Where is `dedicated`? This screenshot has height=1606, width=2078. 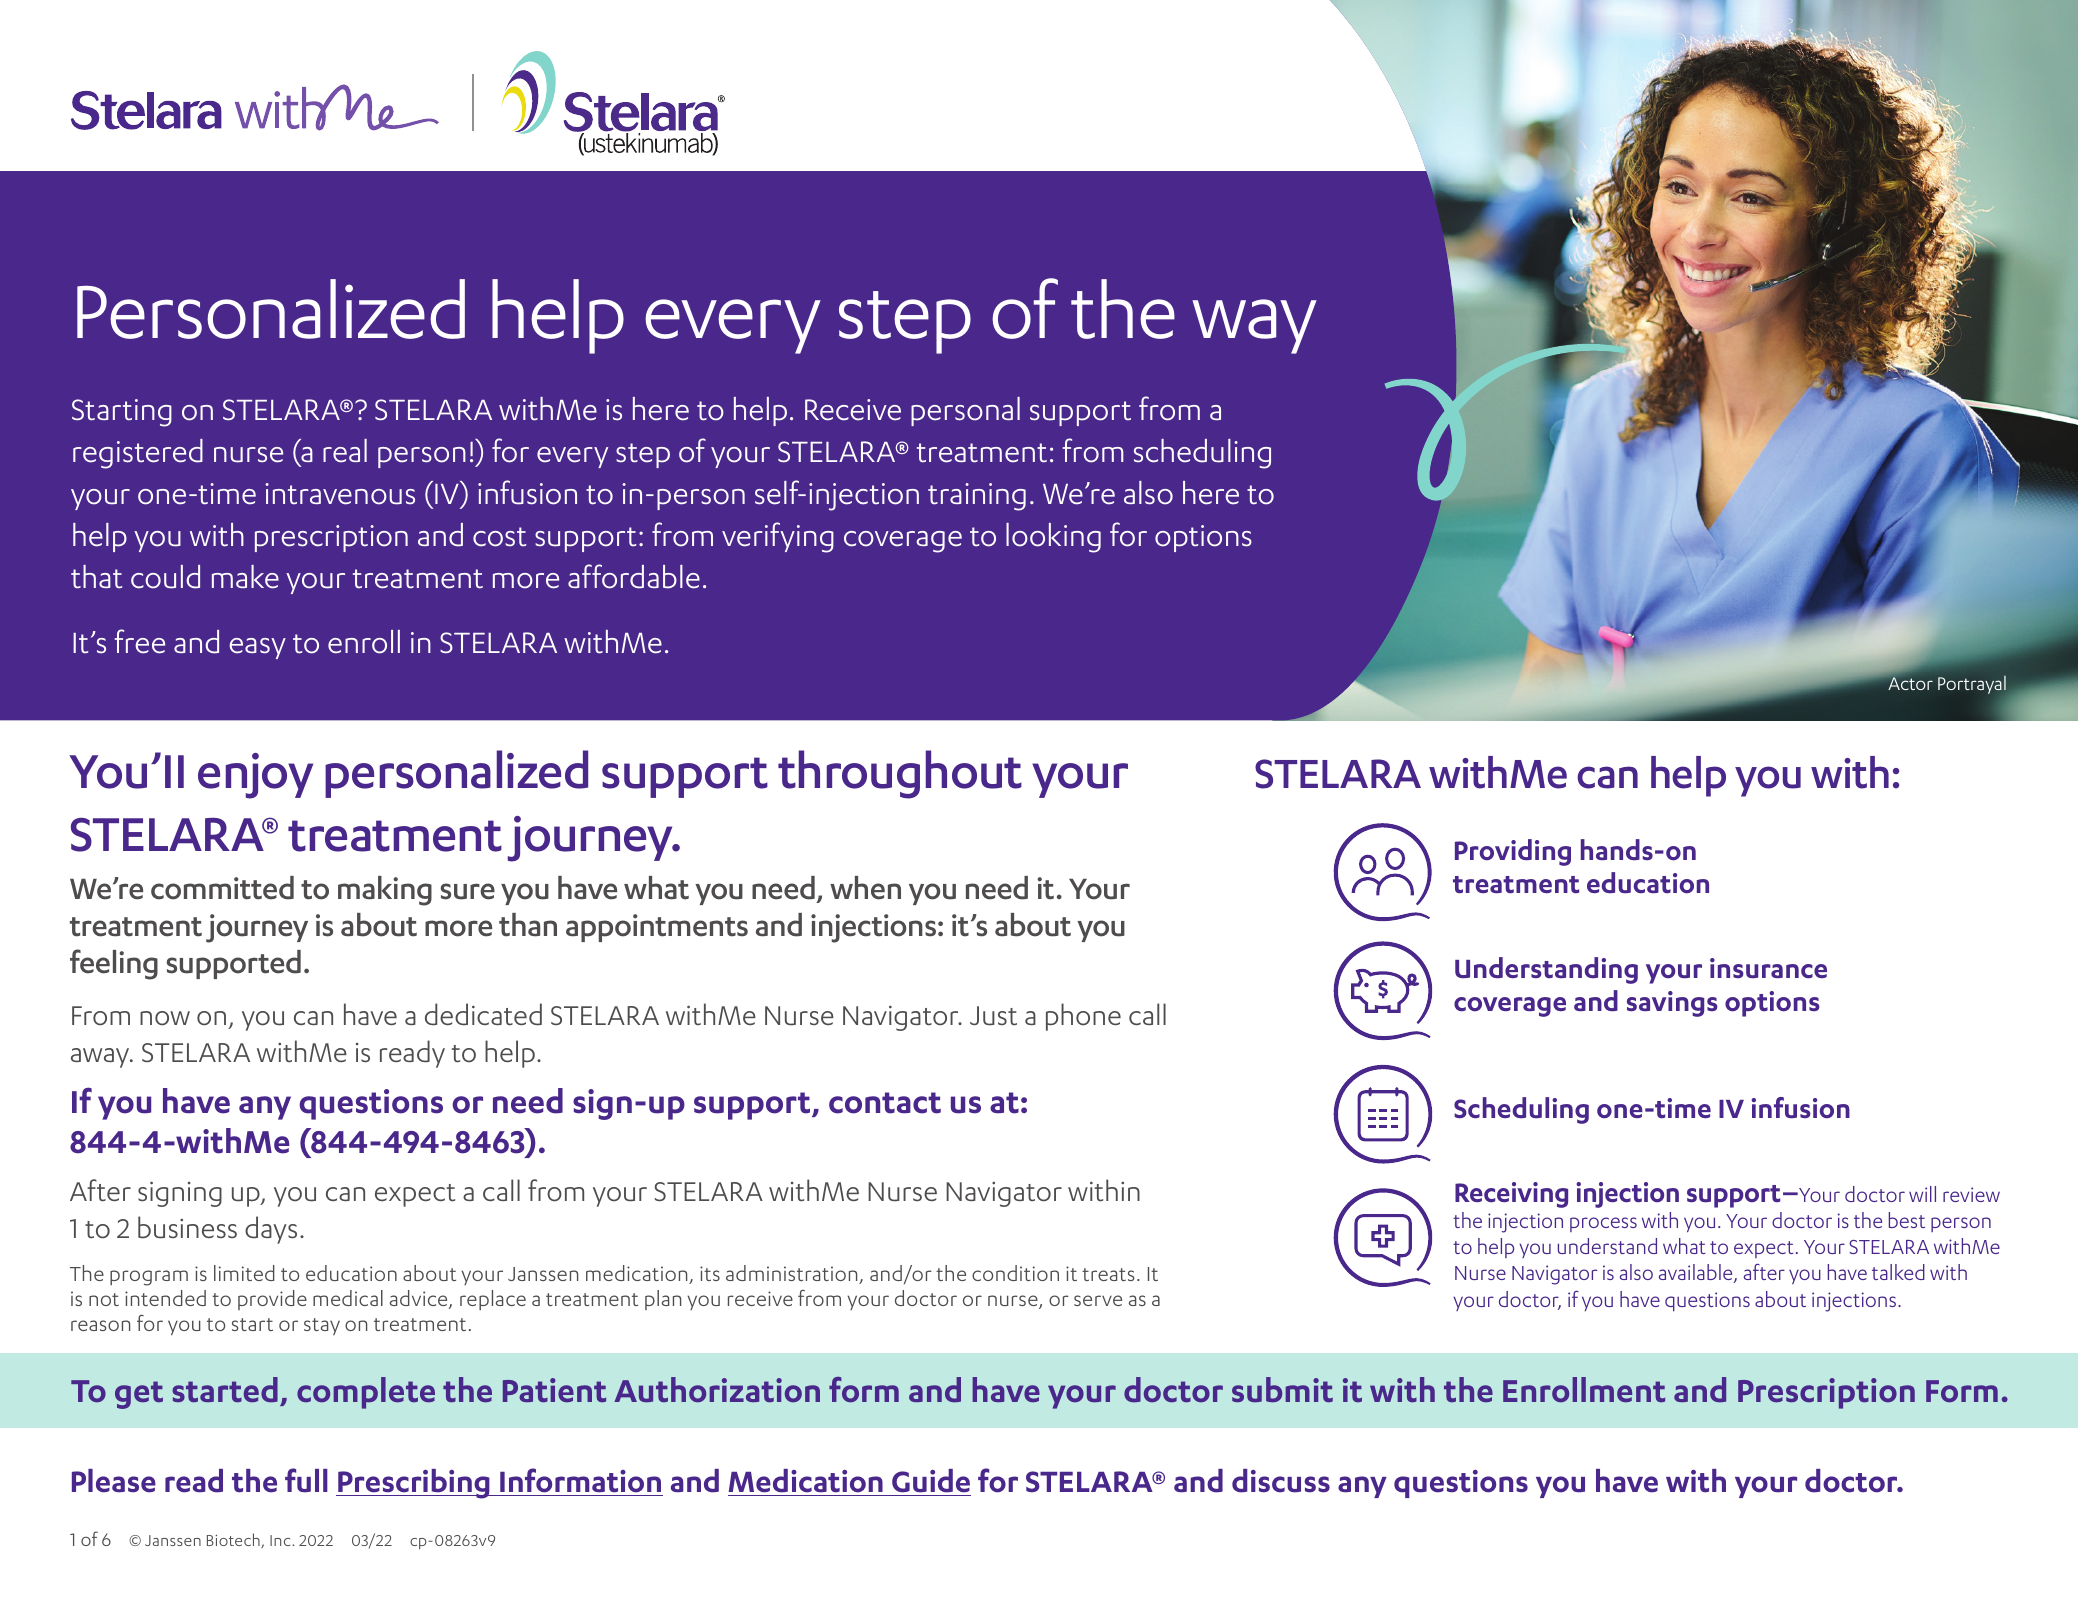
dedicated is located at coordinates (483, 1014).
